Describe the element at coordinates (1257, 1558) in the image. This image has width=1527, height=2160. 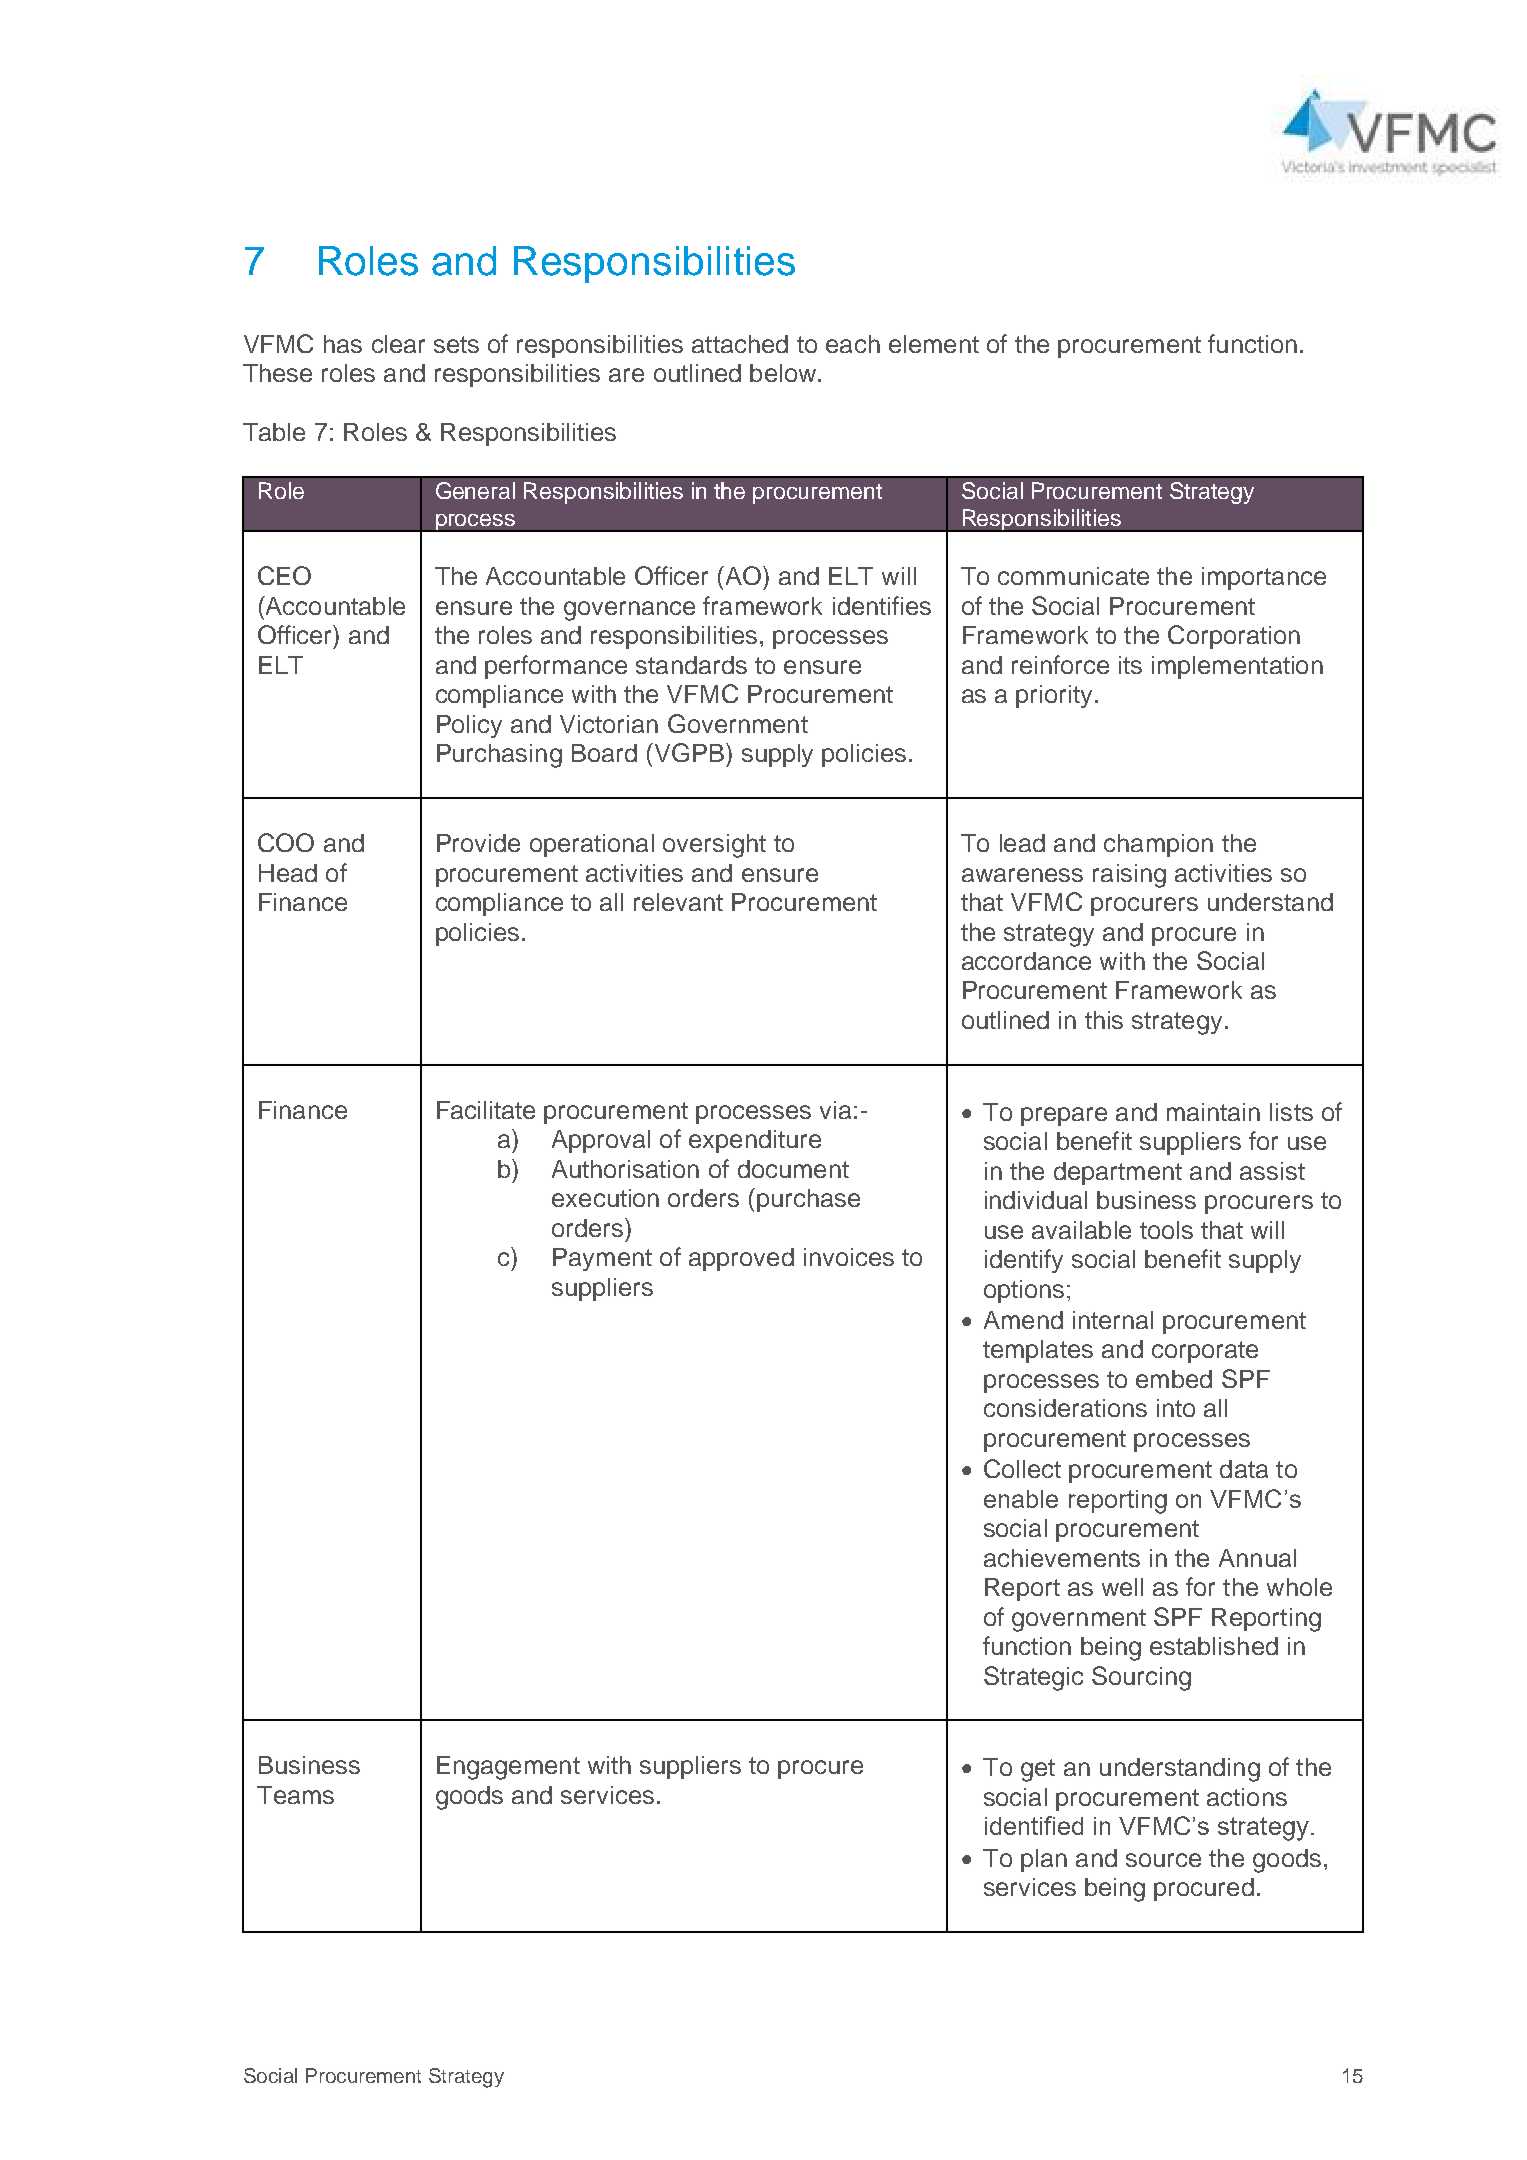
I see `Annual` at that location.
